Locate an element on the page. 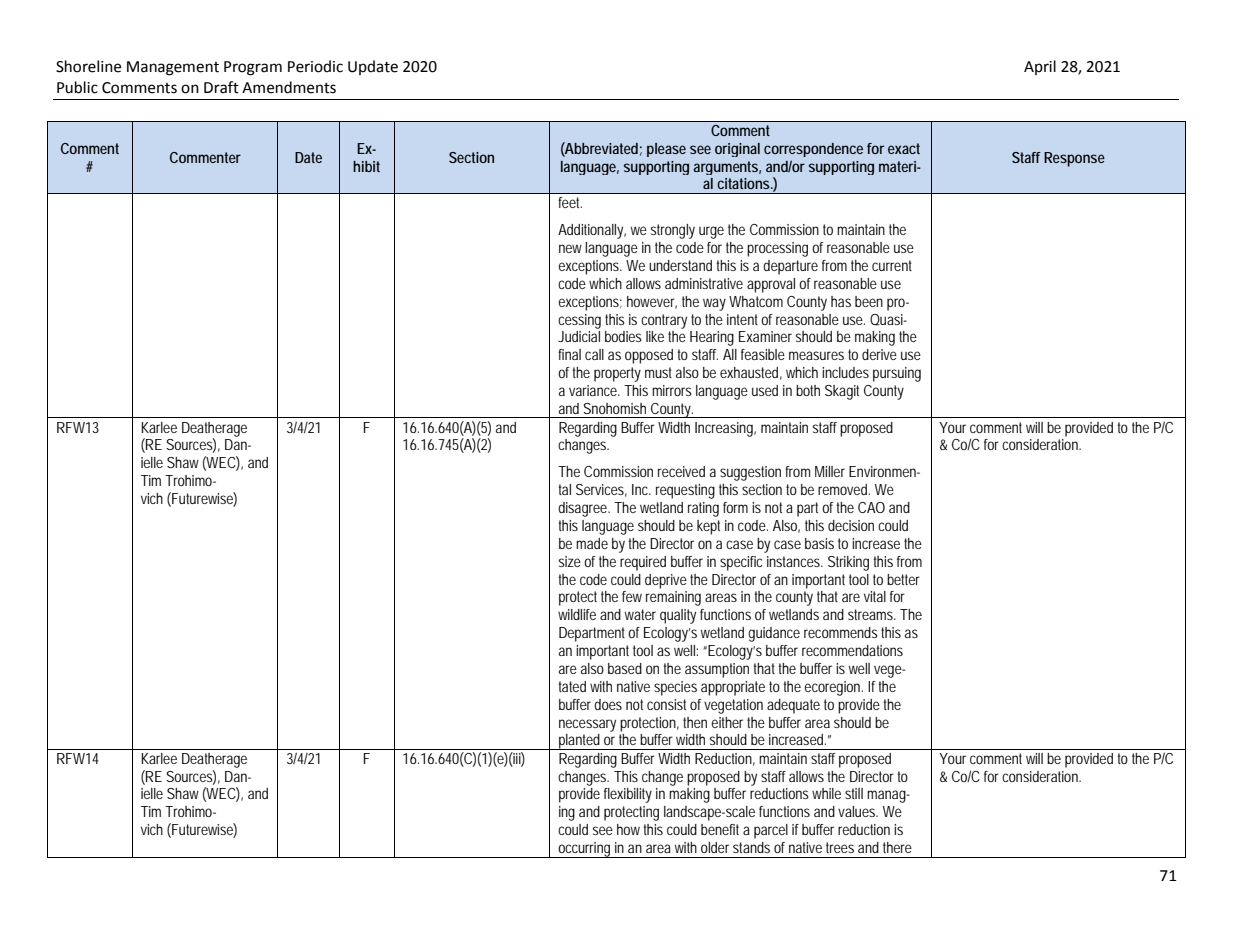  current is located at coordinates (892, 265).
